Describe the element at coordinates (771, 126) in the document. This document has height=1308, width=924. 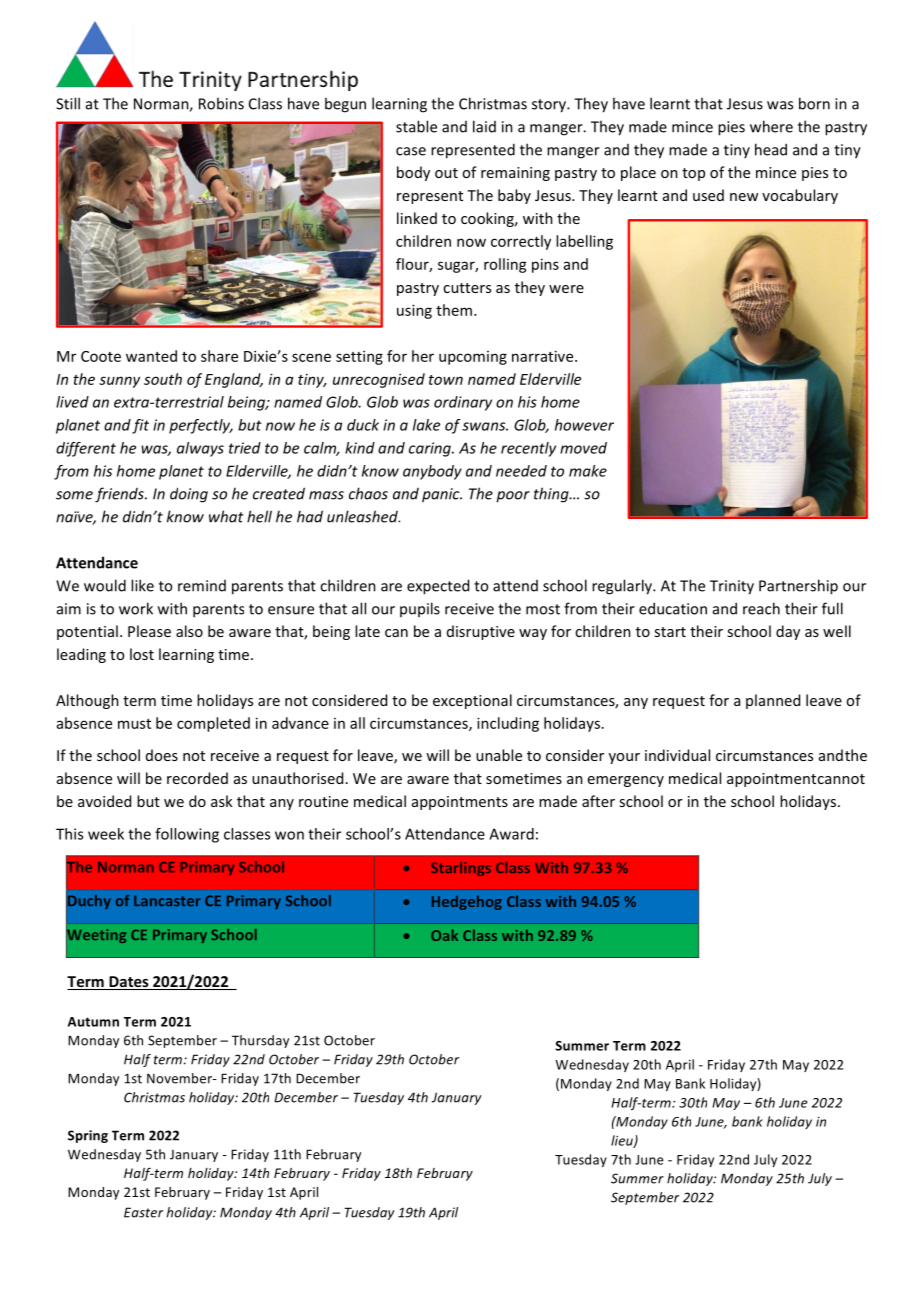
I see `where` at that location.
